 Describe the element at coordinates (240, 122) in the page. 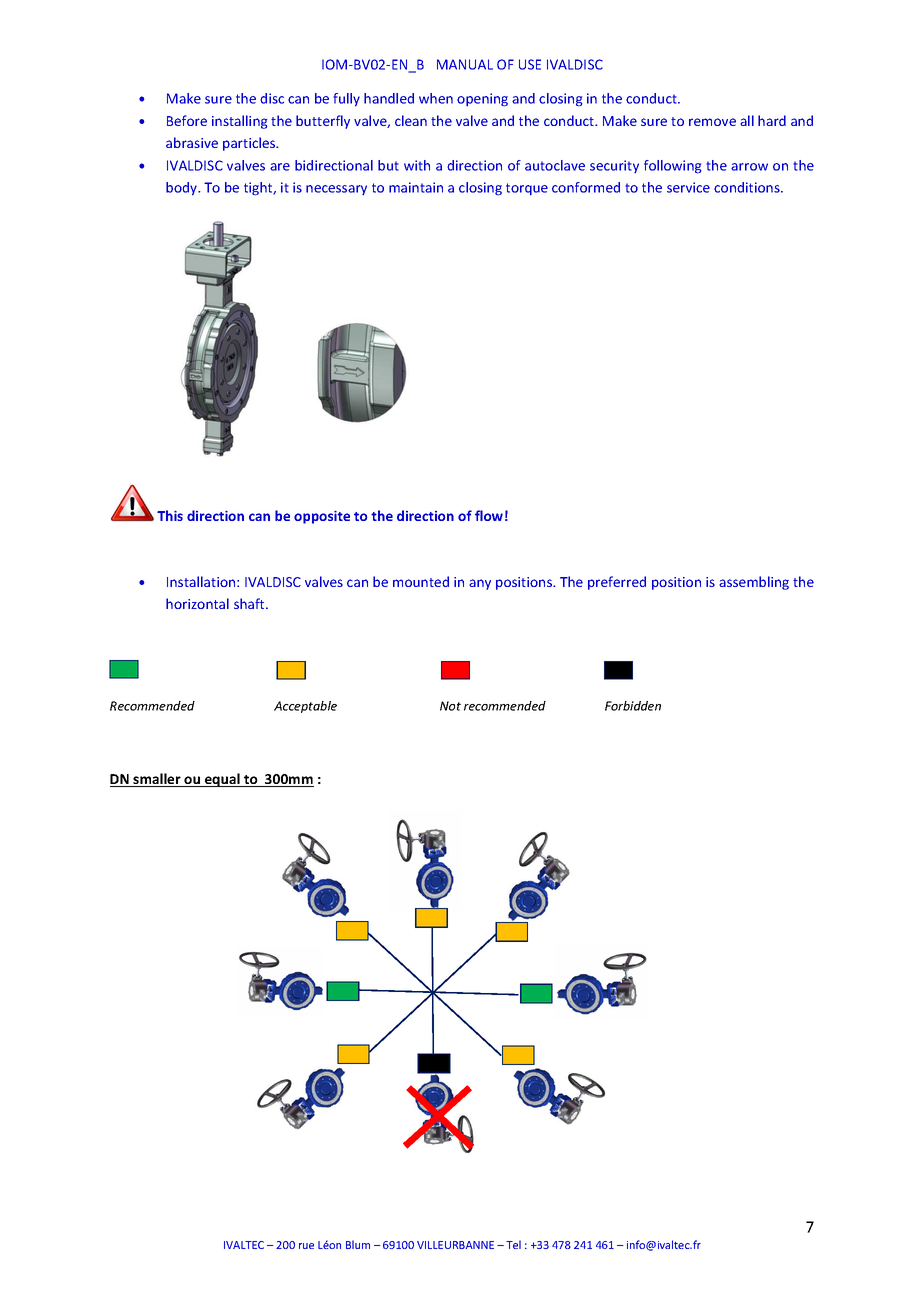

I see `installing` at that location.
